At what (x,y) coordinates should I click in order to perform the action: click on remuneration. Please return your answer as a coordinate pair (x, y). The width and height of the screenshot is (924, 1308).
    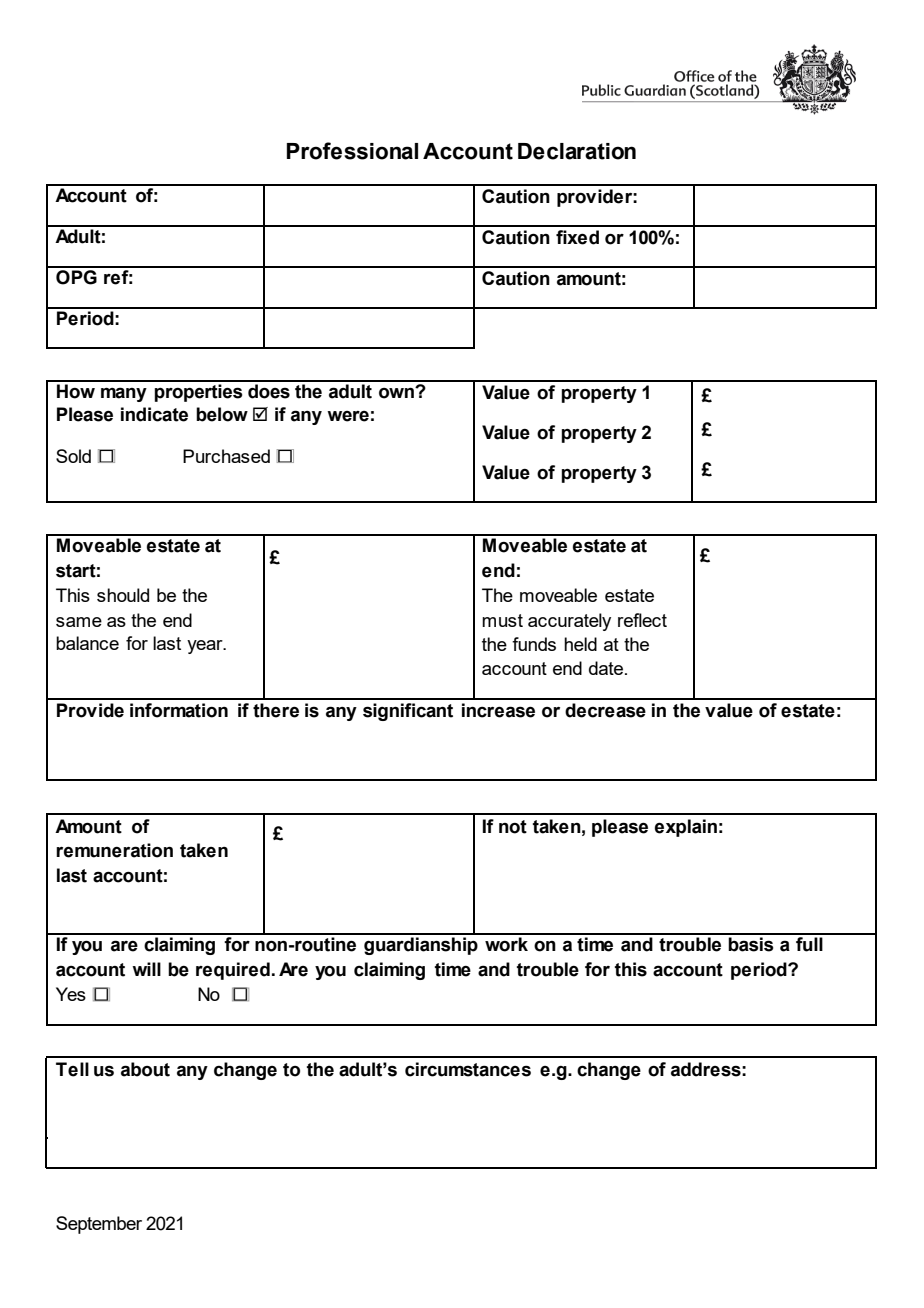
    Looking at the image, I should click on (114, 850).
